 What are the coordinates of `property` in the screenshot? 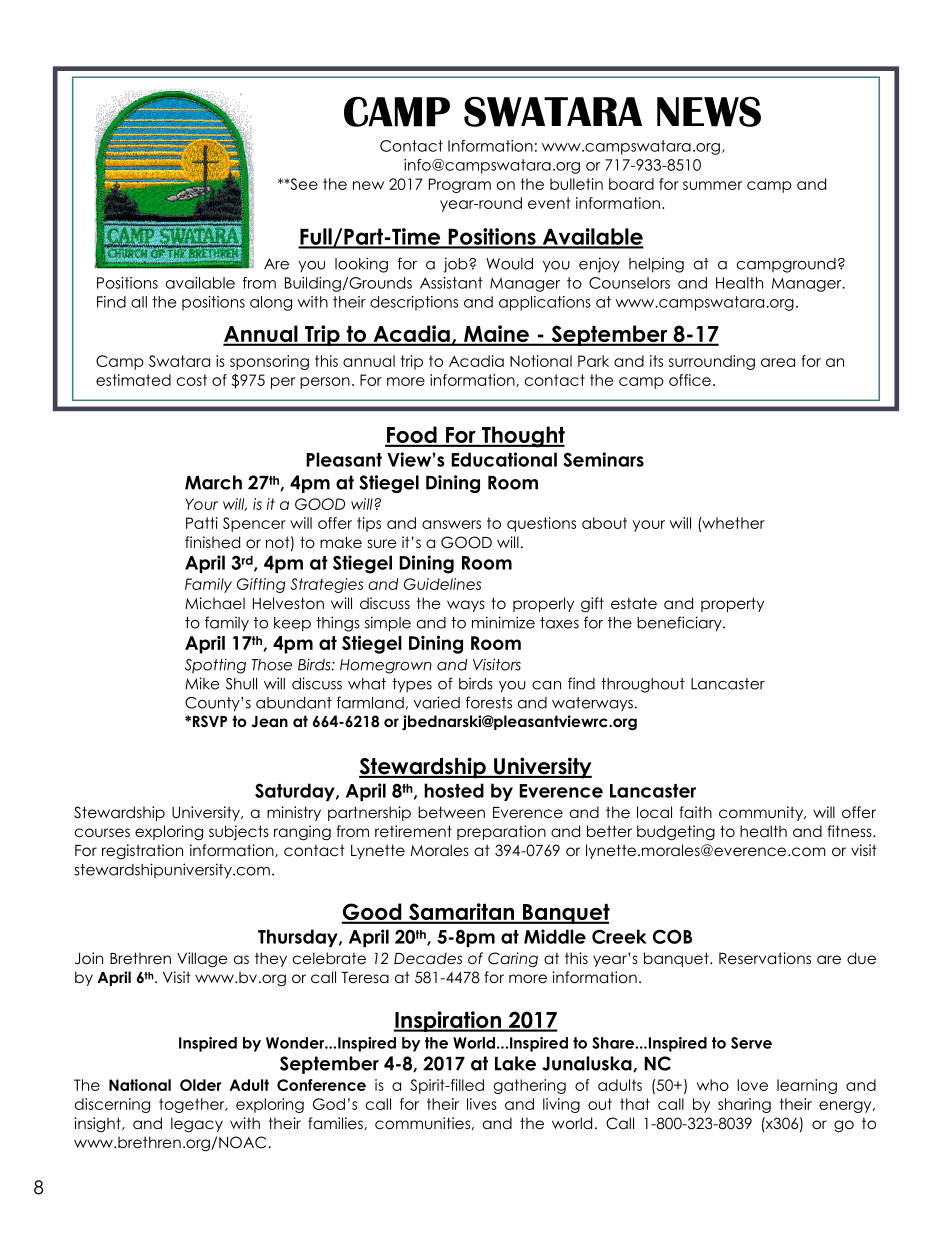 It's located at (732, 604).
